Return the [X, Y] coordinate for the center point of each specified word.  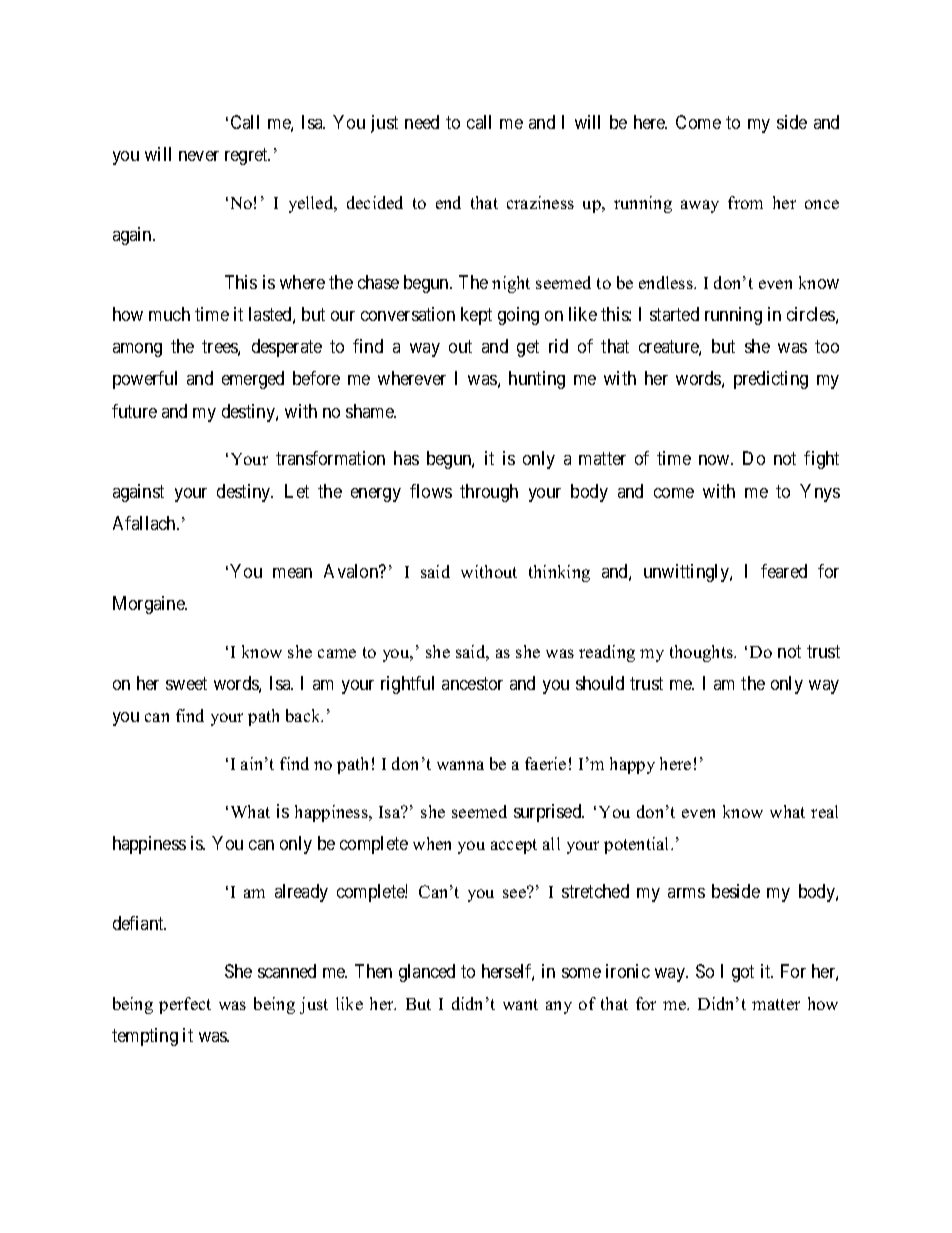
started [674, 314]
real [824, 811]
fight [821, 460]
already [301, 893]
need [422, 122]
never [199, 156]
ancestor [472, 683]
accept [514, 846]
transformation [330, 458]
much [169, 314]
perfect [185, 1005]
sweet [186, 683]
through [489, 493]
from [745, 202]
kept [476, 316]
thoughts [703, 653]
